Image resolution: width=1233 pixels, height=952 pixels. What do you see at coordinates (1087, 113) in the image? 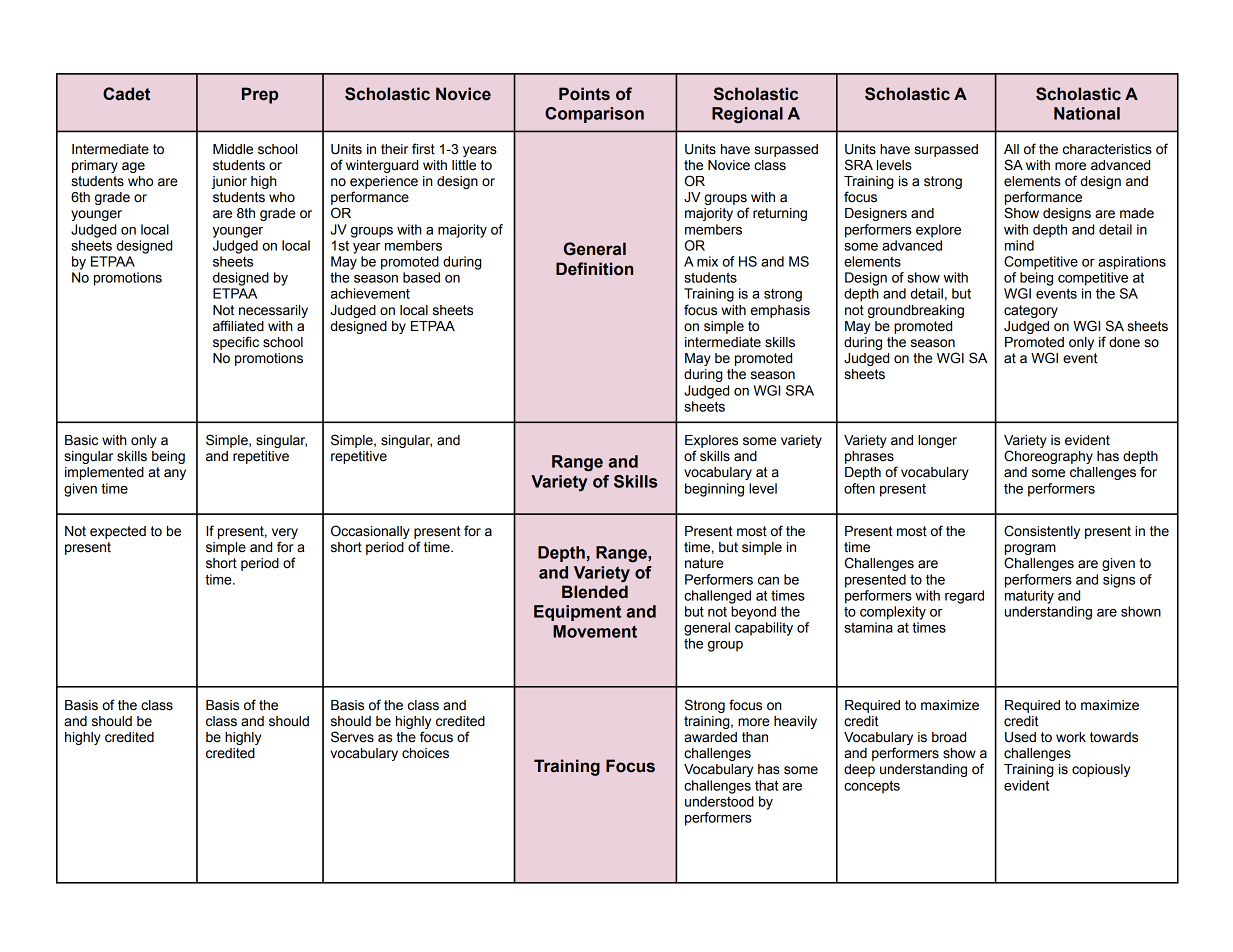
I see `National` at bounding box center [1087, 113].
